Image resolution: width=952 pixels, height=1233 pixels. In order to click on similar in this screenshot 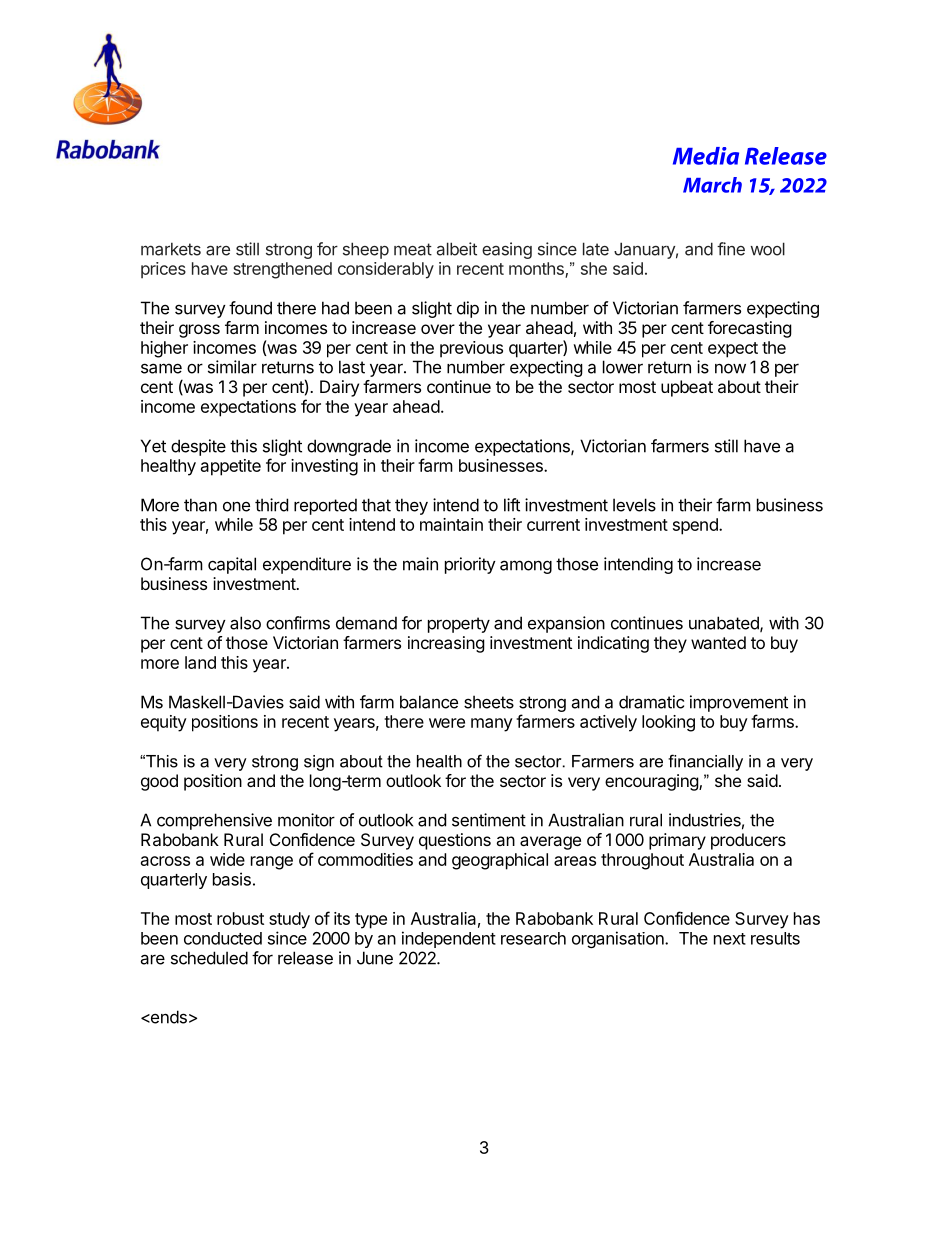, I will do `click(232, 367)`.
